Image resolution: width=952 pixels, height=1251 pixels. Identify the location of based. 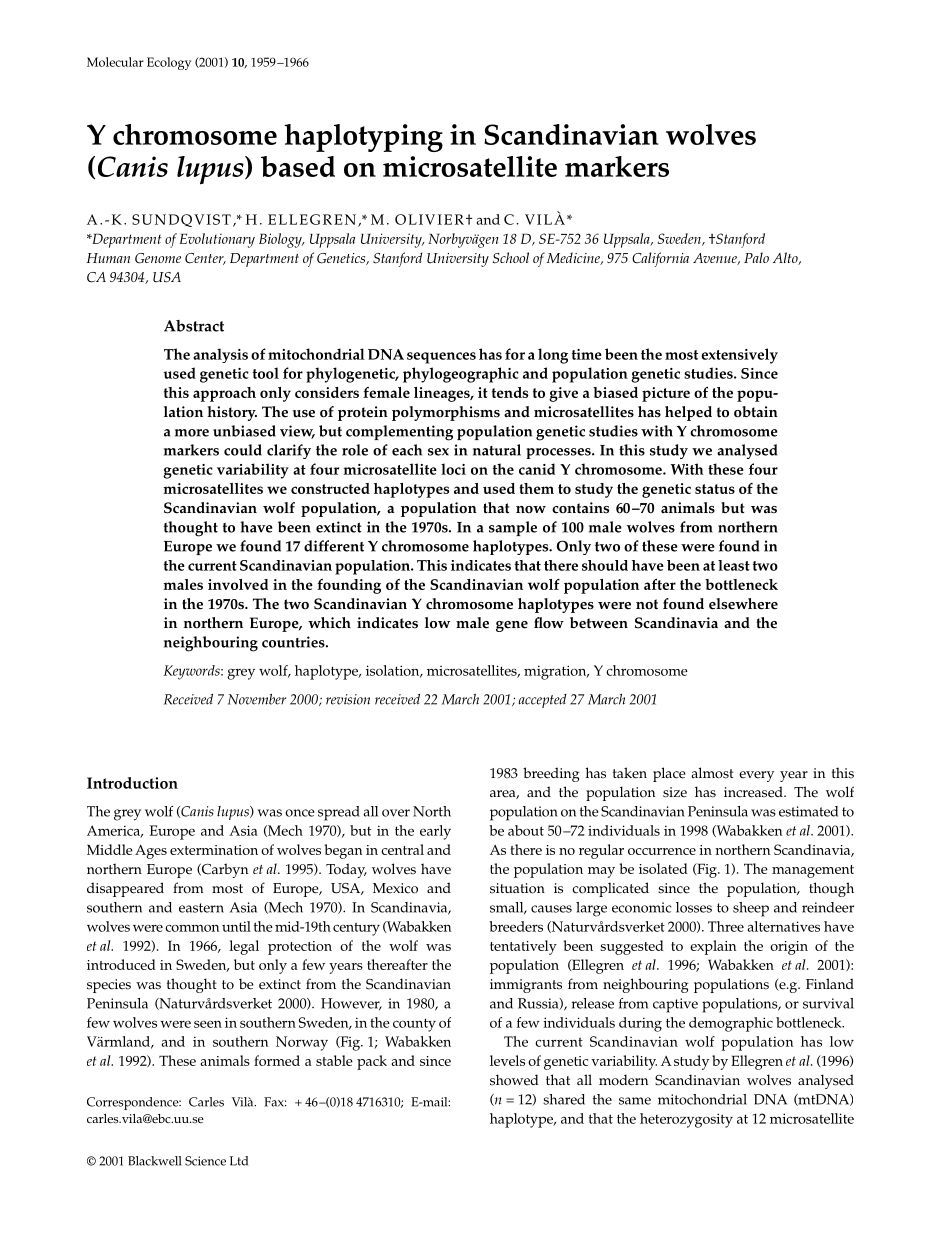
(298, 166).
